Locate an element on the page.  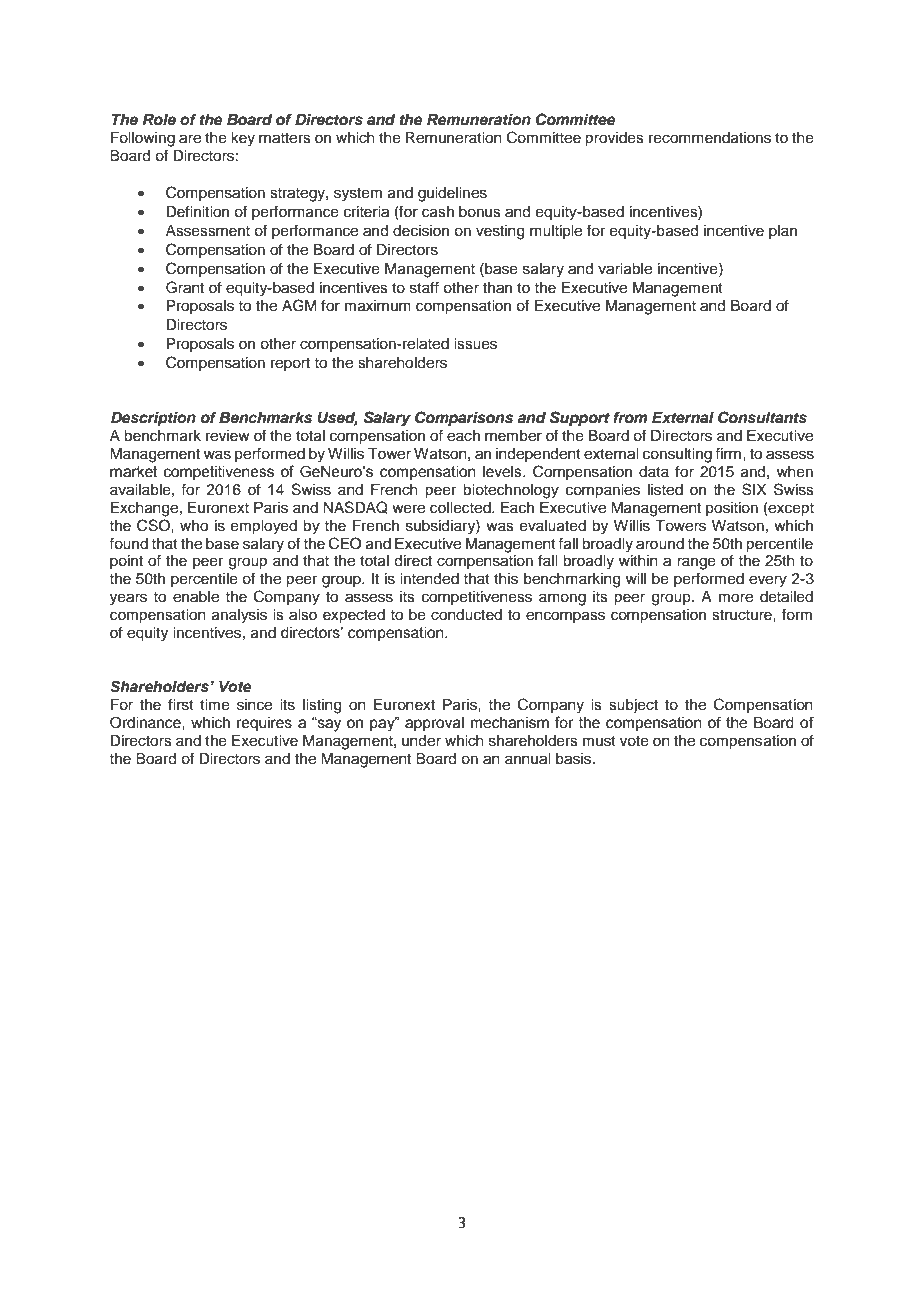
key is located at coordinates (243, 139).
